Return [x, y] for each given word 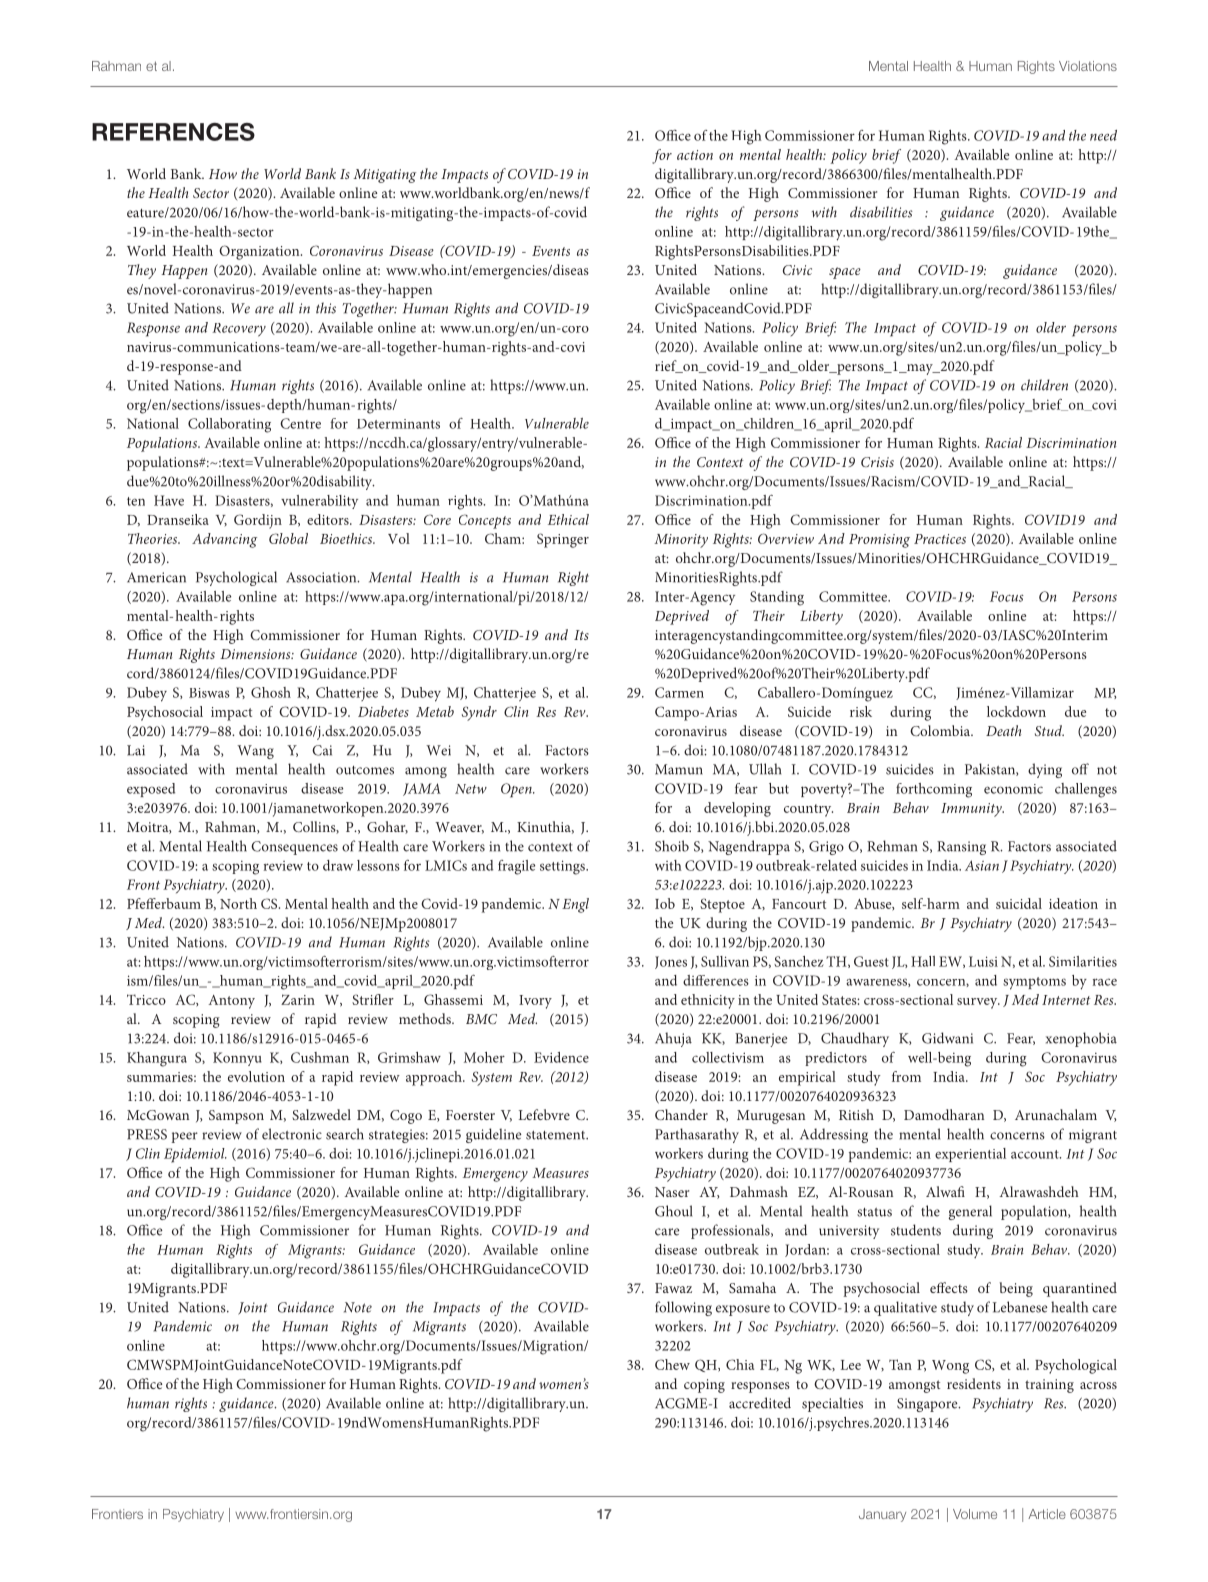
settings [563, 867]
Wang [255, 752]
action [695, 155]
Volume [975, 1514]
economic [1013, 789]
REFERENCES [173, 132]
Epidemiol [195, 1155]
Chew [672, 1364]
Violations [1088, 66]
